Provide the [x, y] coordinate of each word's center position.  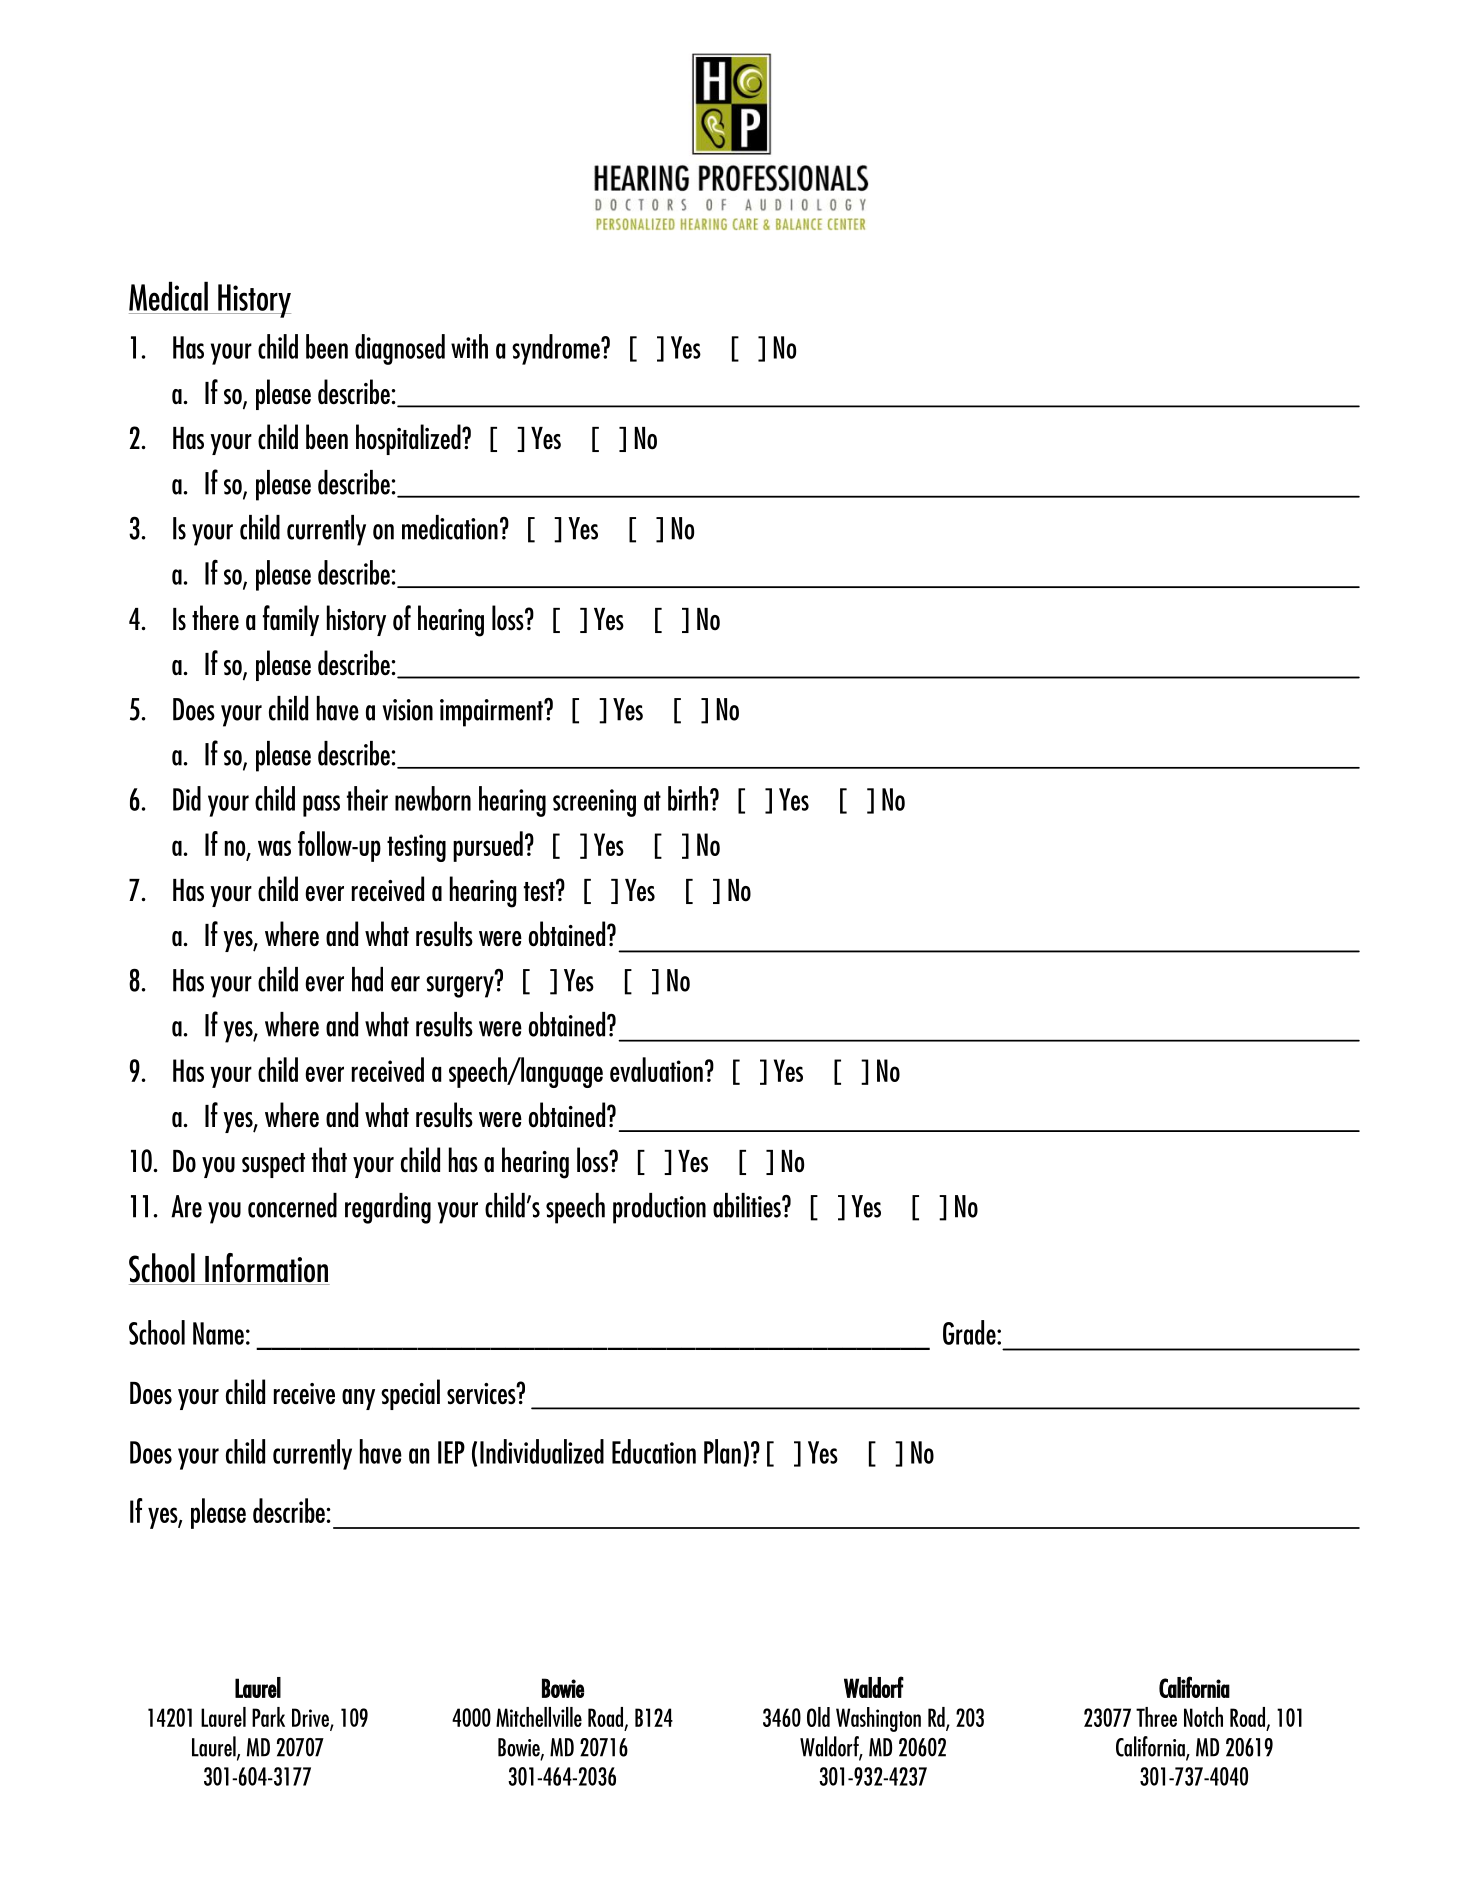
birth [688, 798]
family [291, 620]
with [469, 346]
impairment [492, 713]
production [659, 1208]
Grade [970, 1332]
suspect [273, 1165]
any [358, 1399]
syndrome [557, 349]
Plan [722, 1451]
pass [321, 806]
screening [594, 803]
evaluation [656, 1069]
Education [654, 1451]
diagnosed [400, 349]
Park [268, 1717]
